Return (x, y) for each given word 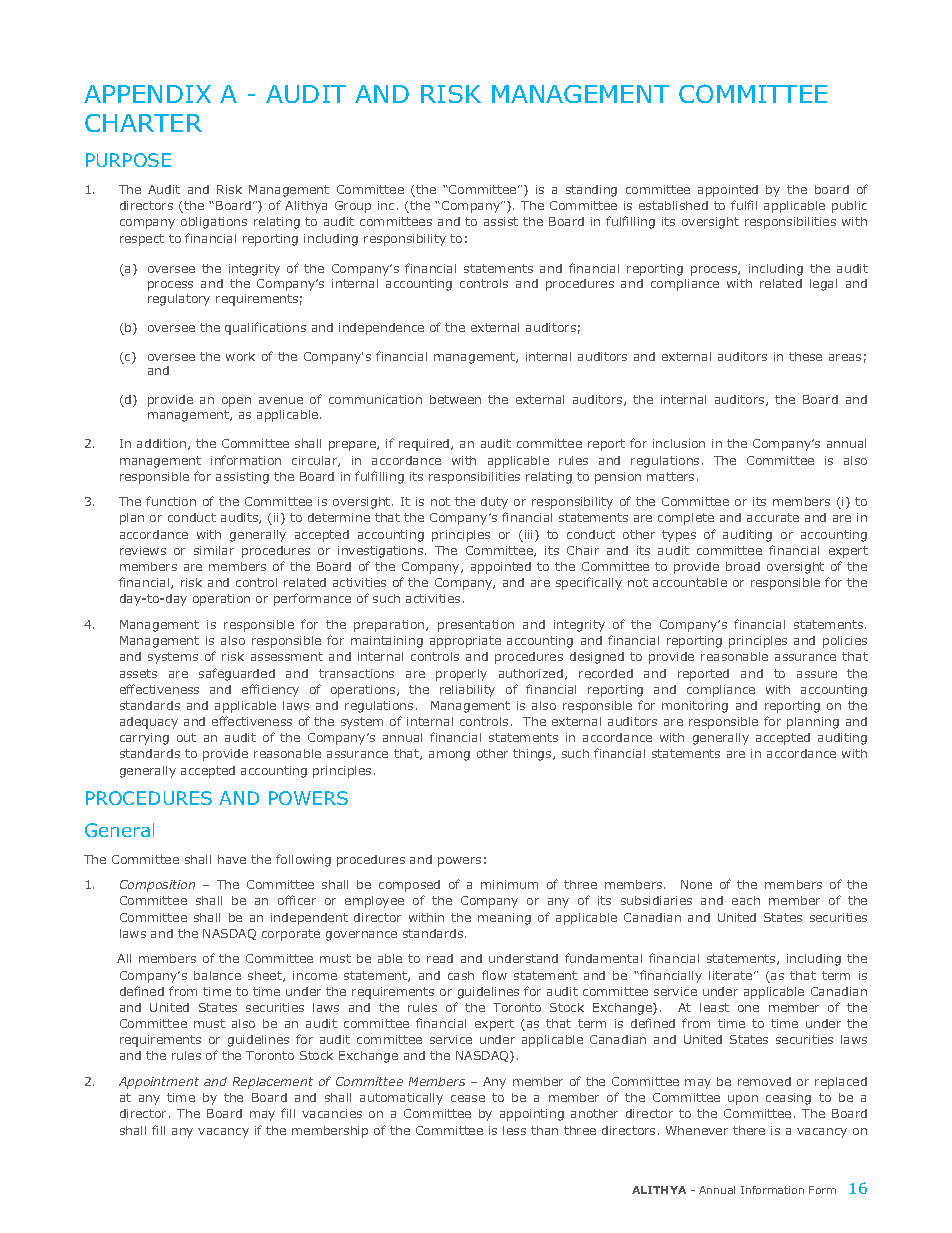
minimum (509, 884)
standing (591, 191)
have (232, 859)
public (849, 207)
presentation (476, 626)
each (746, 900)
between (455, 399)
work (240, 356)
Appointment (159, 1083)
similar (214, 550)
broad (743, 566)
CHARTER (143, 123)
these (805, 356)
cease (468, 1098)
